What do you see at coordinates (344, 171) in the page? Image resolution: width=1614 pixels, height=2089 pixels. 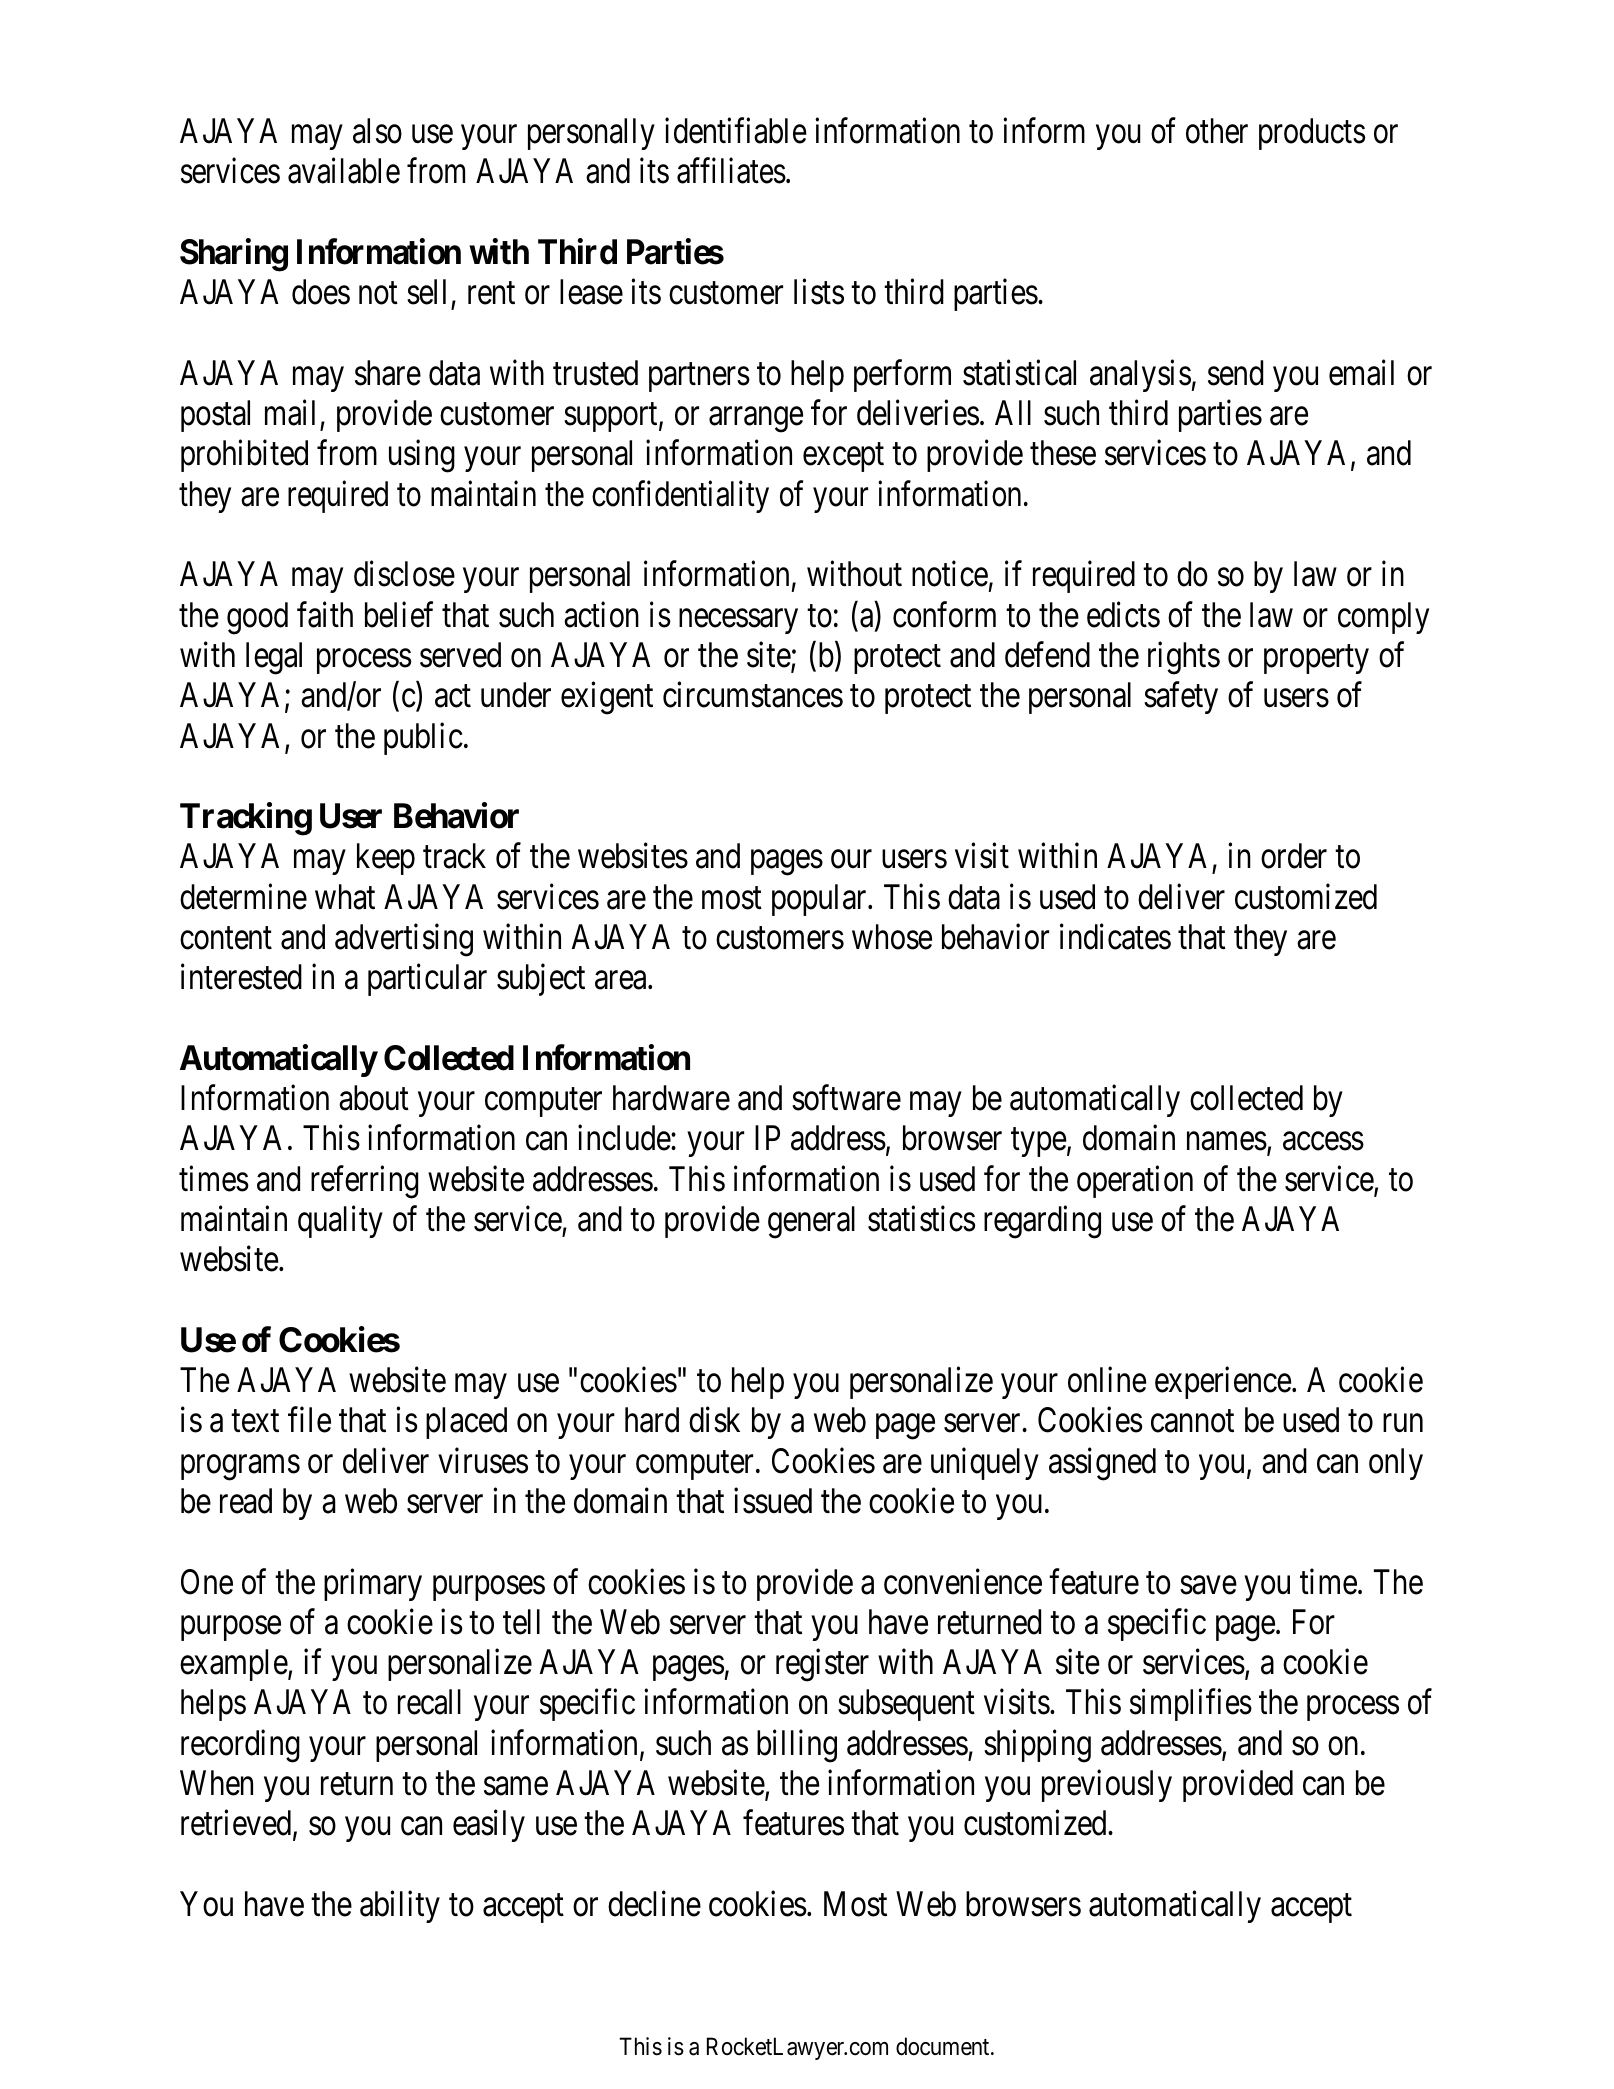 I see `available` at bounding box center [344, 171].
